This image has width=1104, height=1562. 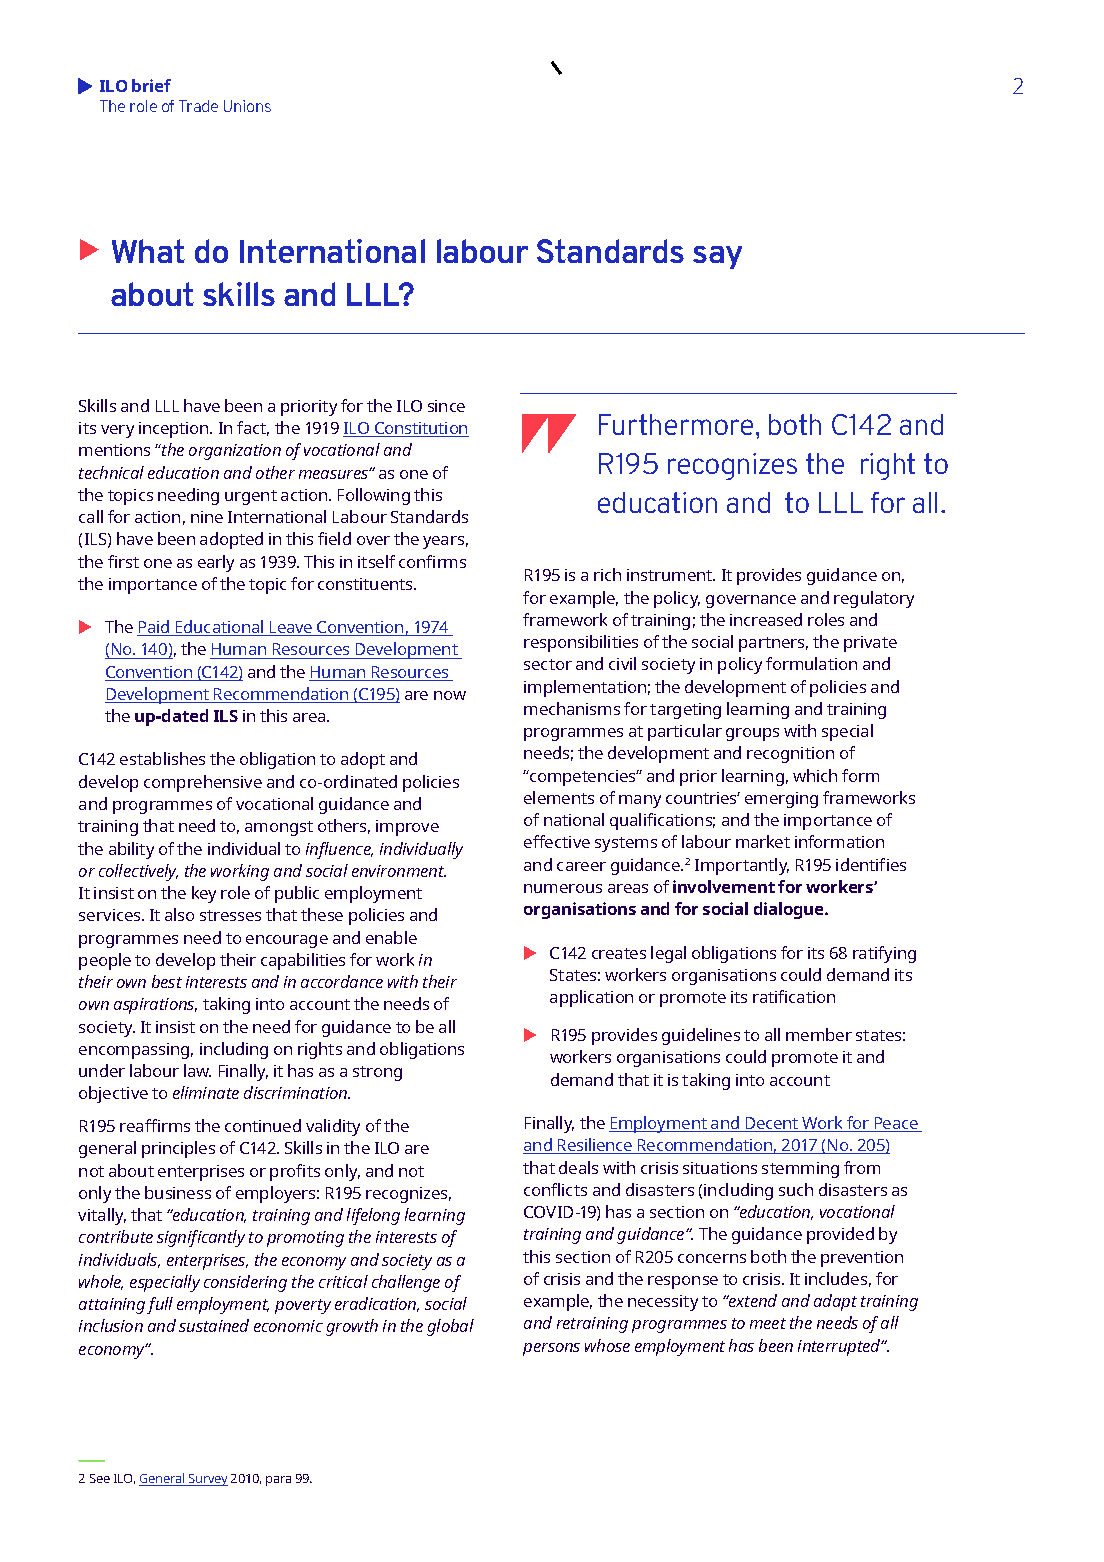 What do you see at coordinates (198, 106) in the image?
I see `Trade` at bounding box center [198, 106].
